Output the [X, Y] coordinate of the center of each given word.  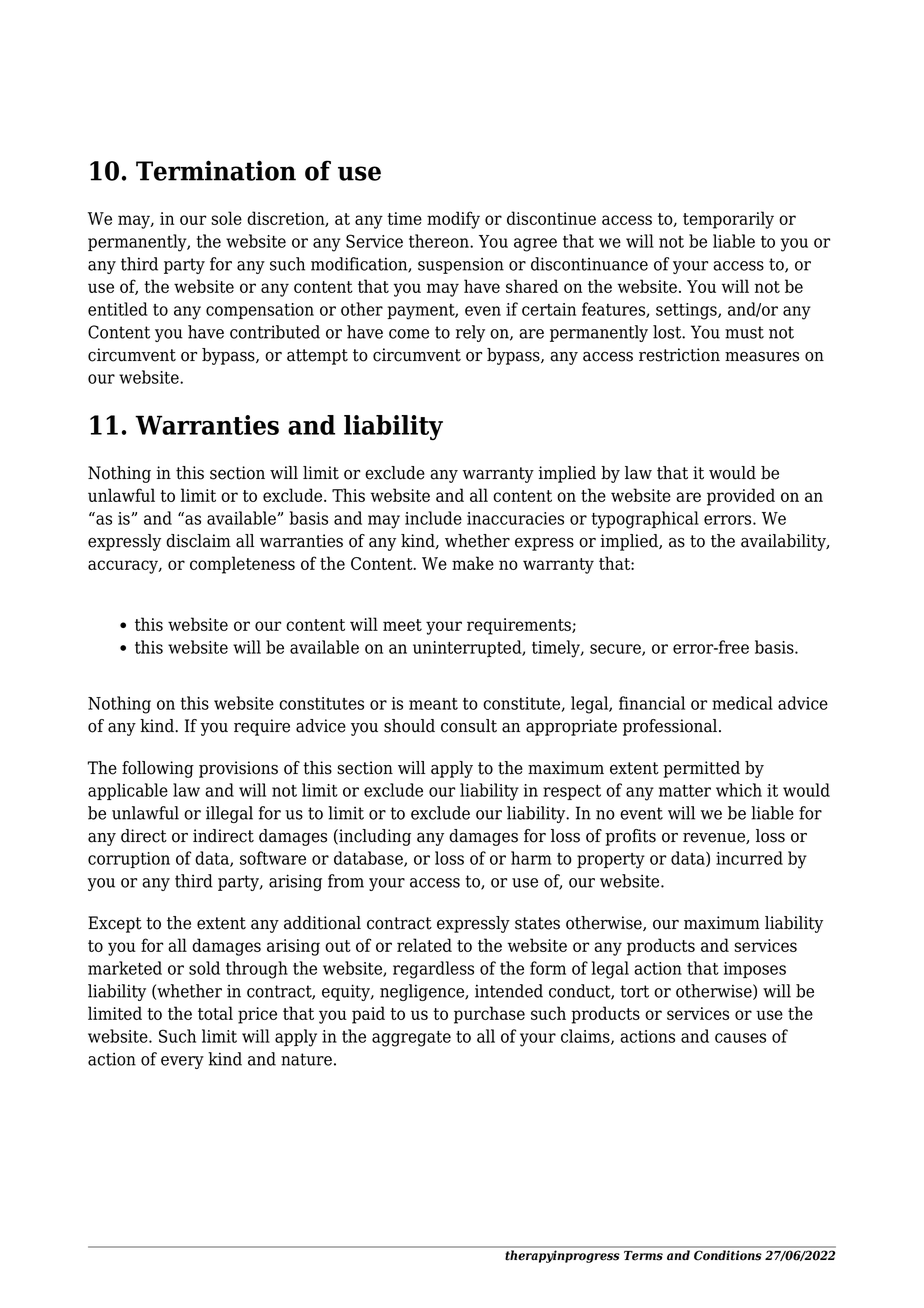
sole [226, 218]
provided [741, 497]
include [433, 518]
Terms [643, 1255]
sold [204, 968]
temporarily [728, 220]
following [158, 769]
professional [671, 727]
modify [453, 220]
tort [634, 991]
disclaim [198, 541]
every [182, 1062]
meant [433, 704]
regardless [433, 970]
